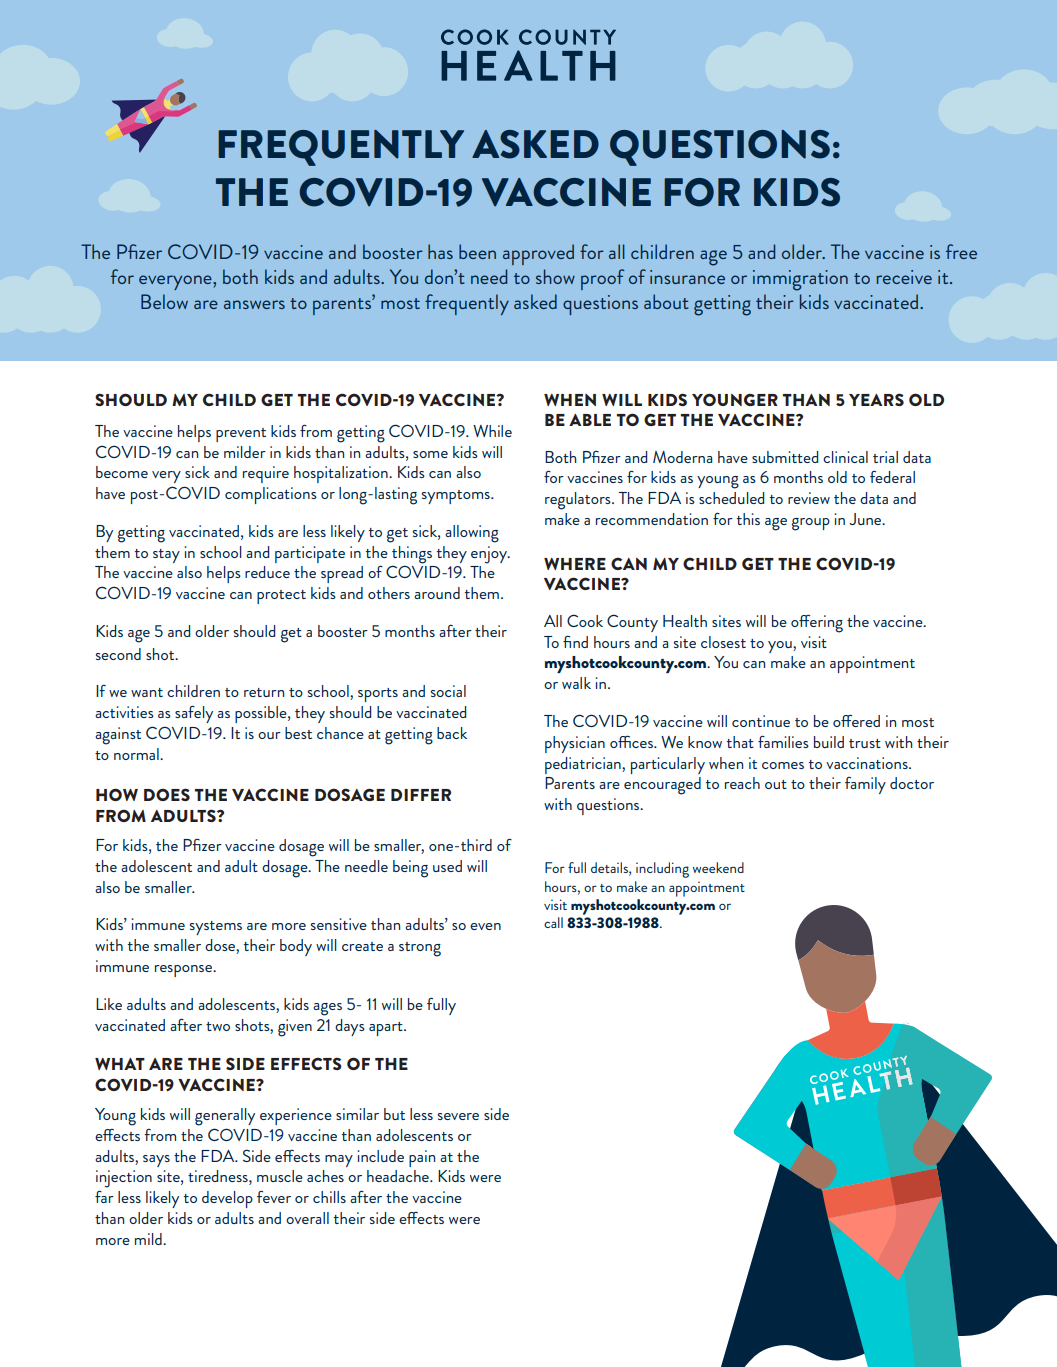 This screenshot has height=1367, width=1057. Describe the element at coordinates (194, 714) in the screenshot. I see `safely` at that location.
